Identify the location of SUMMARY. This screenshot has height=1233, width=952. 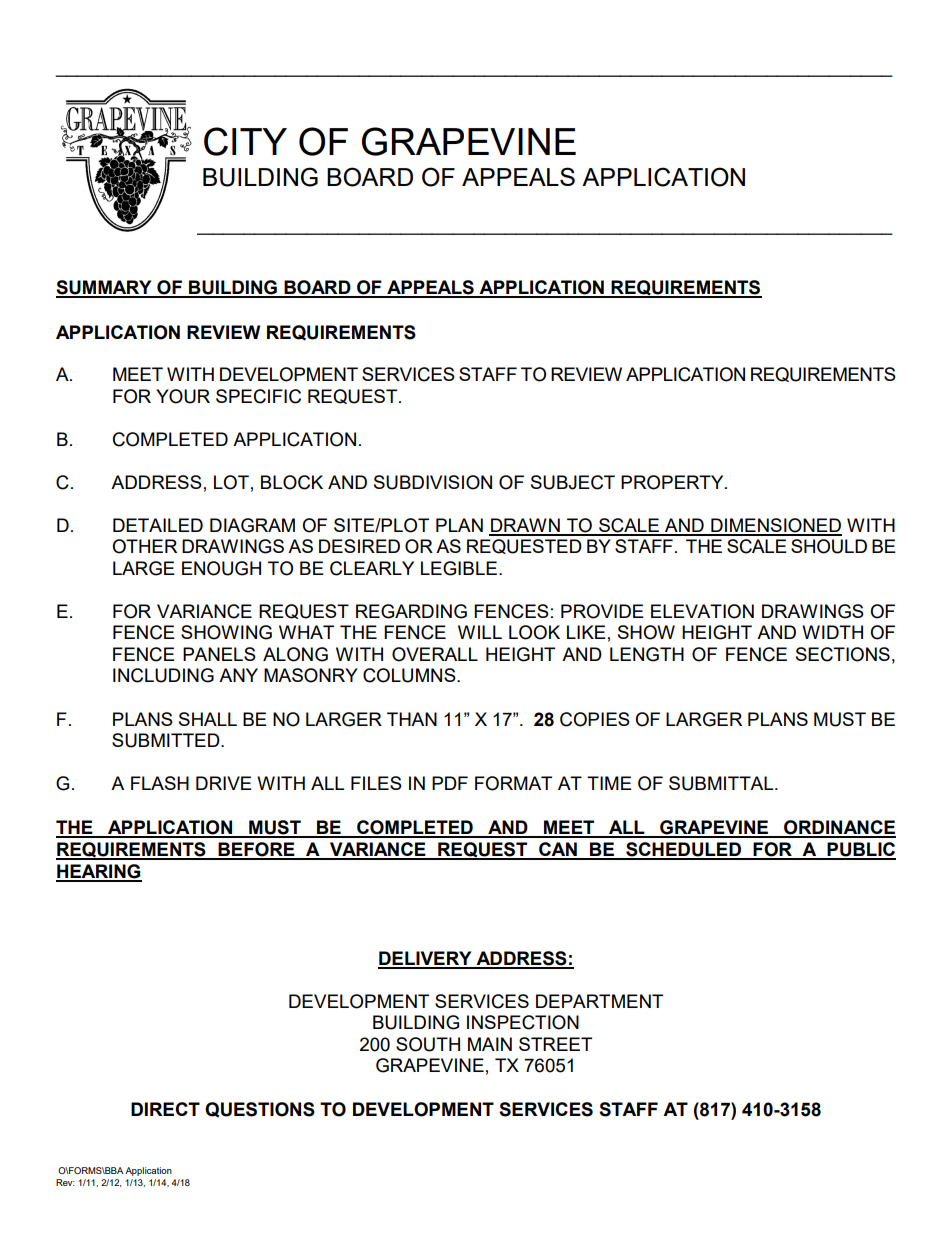
(105, 288).
